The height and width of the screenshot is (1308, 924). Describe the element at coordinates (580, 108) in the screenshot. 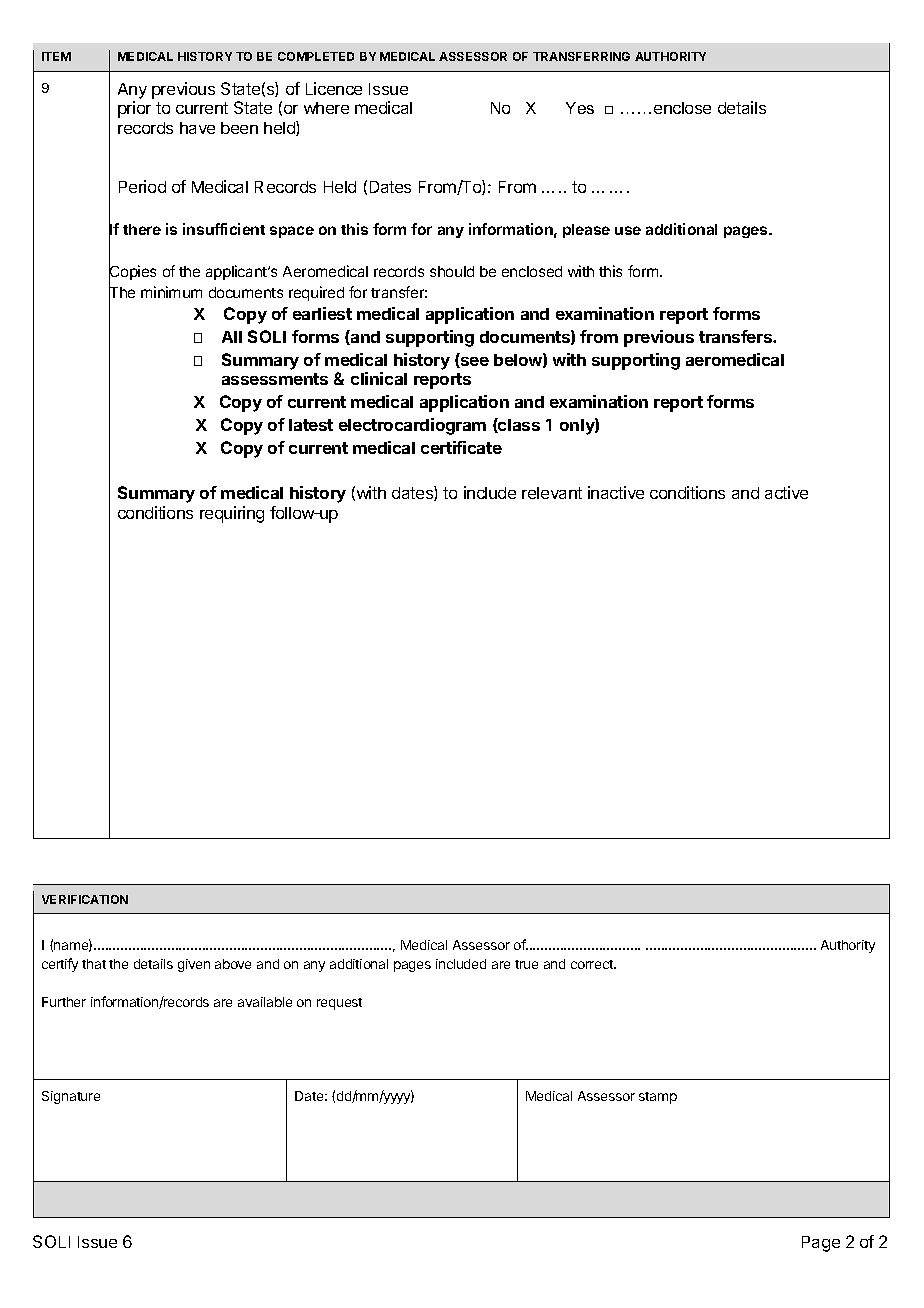

I see `Yes` at that location.
